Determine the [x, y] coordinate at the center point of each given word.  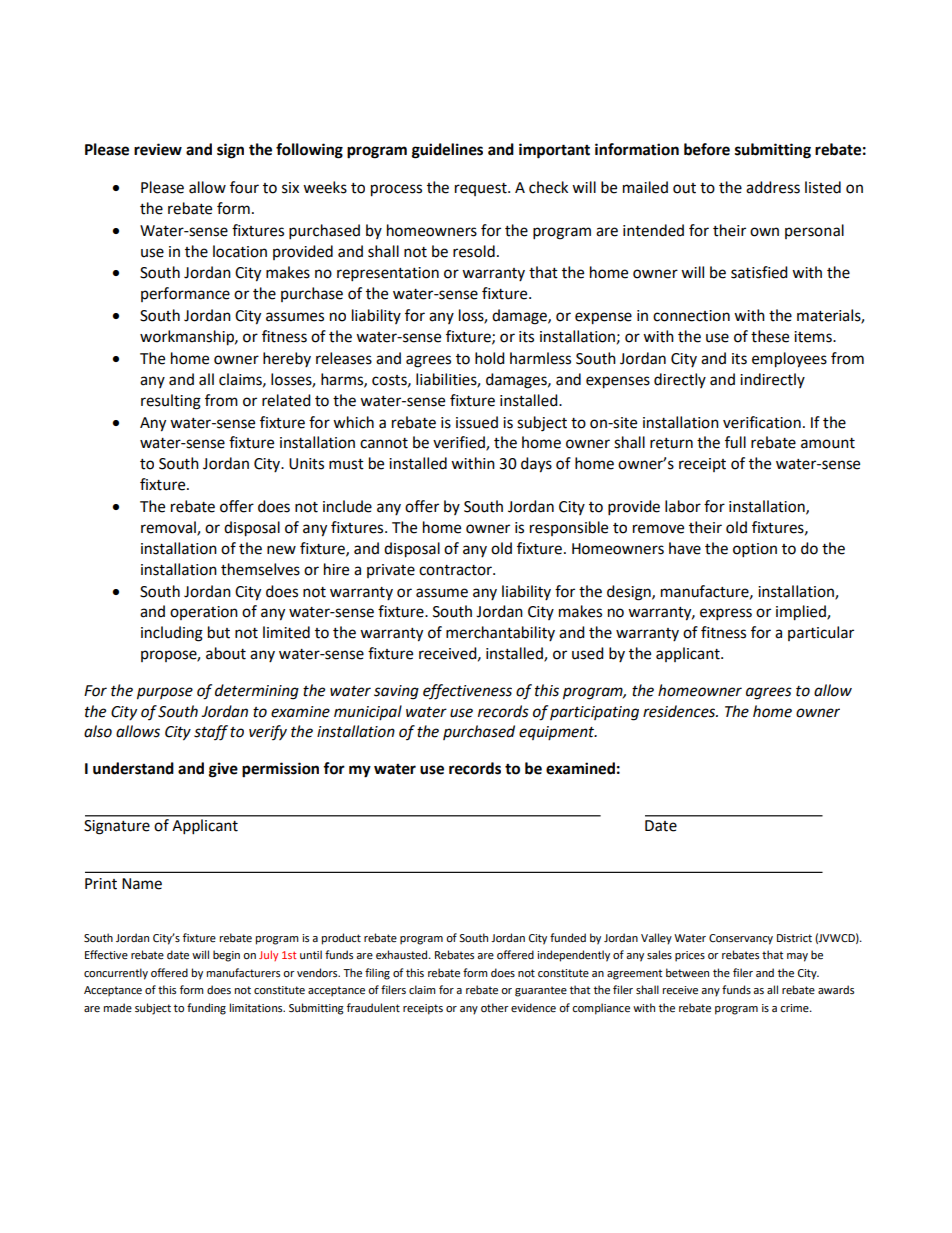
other [495, 1007]
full [735, 442]
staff [211, 733]
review [158, 149]
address [773, 187]
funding [206, 1009]
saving [396, 692]
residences [680, 711]
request [482, 189]
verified [460, 443]
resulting [171, 402]
